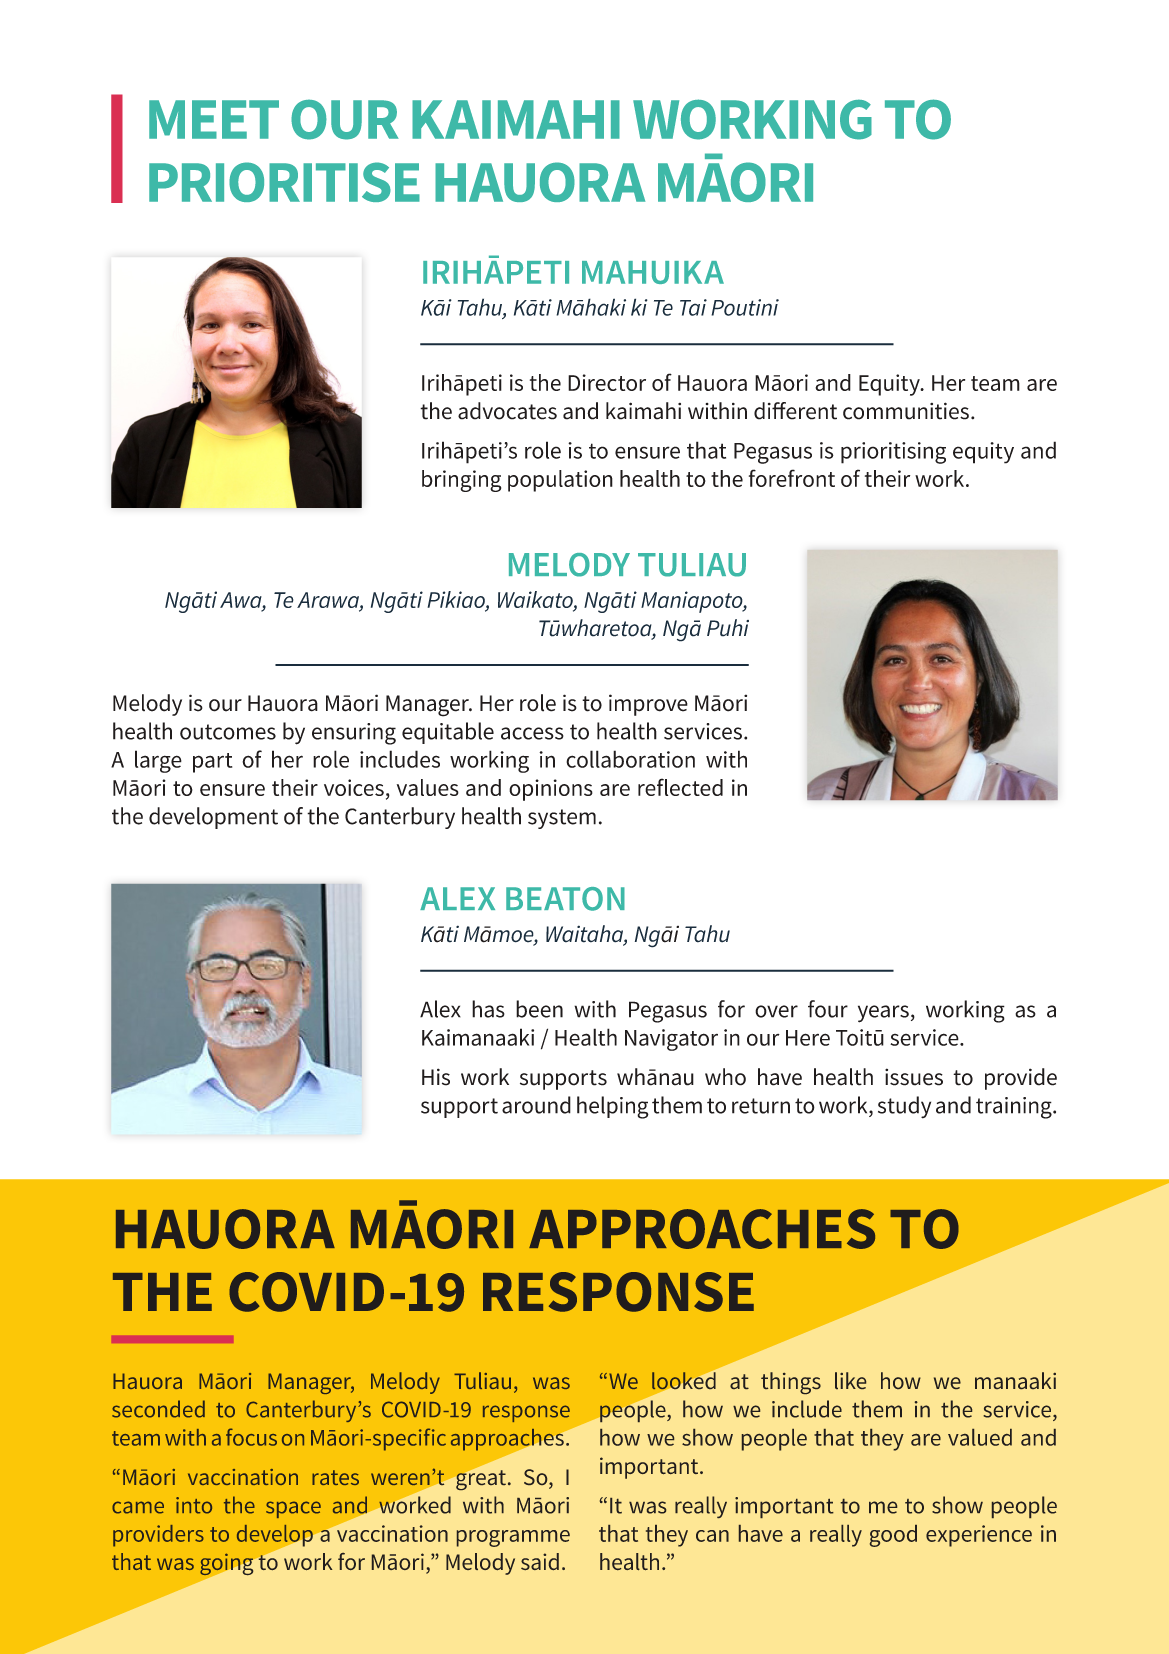  What do you see at coordinates (693, 307) in the screenshot?
I see `Tai` at bounding box center [693, 307].
